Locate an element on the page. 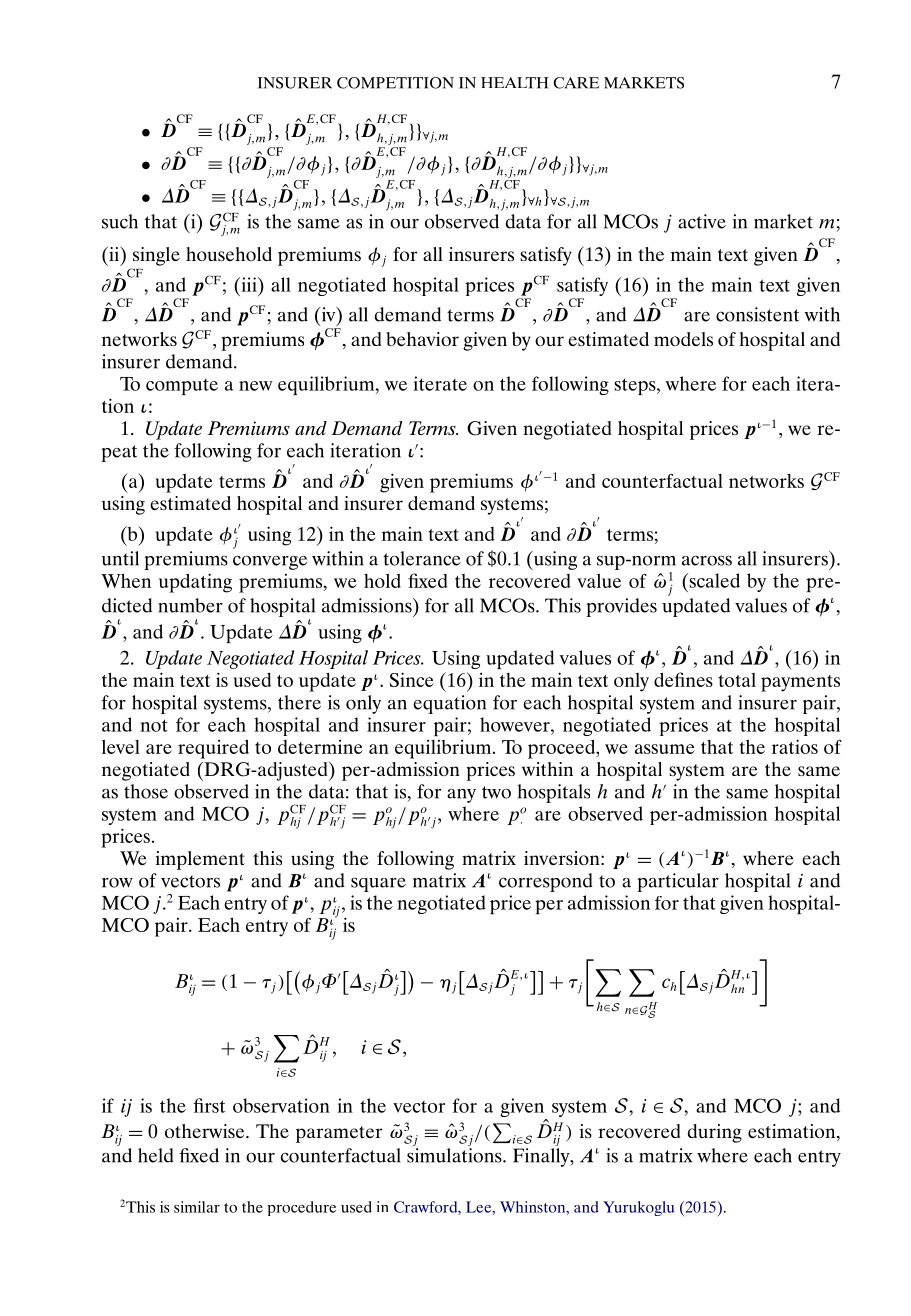  similar is located at coordinates (197, 1207).
